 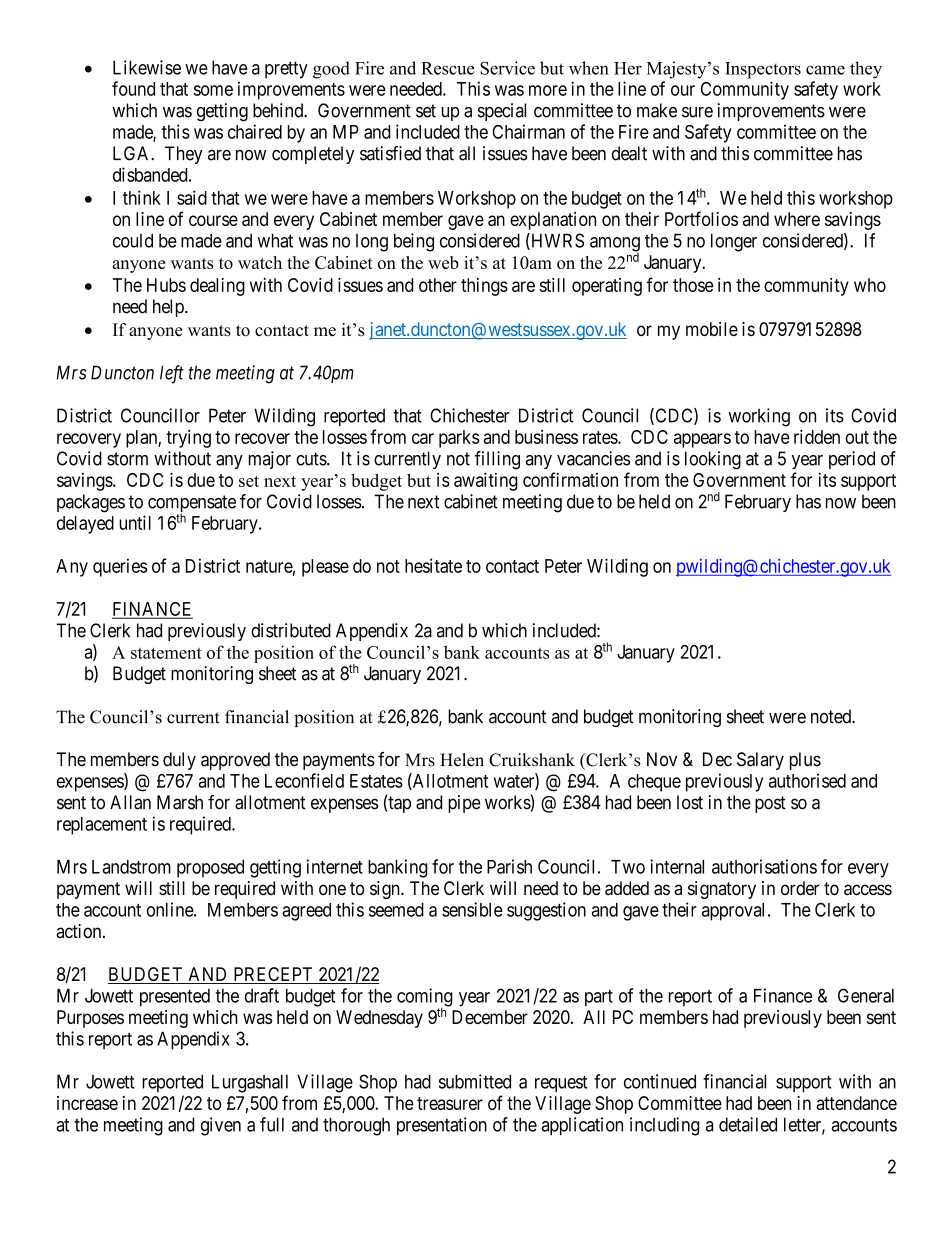 What do you see at coordinates (475, 1081) in the screenshot?
I see `submitted` at bounding box center [475, 1081].
